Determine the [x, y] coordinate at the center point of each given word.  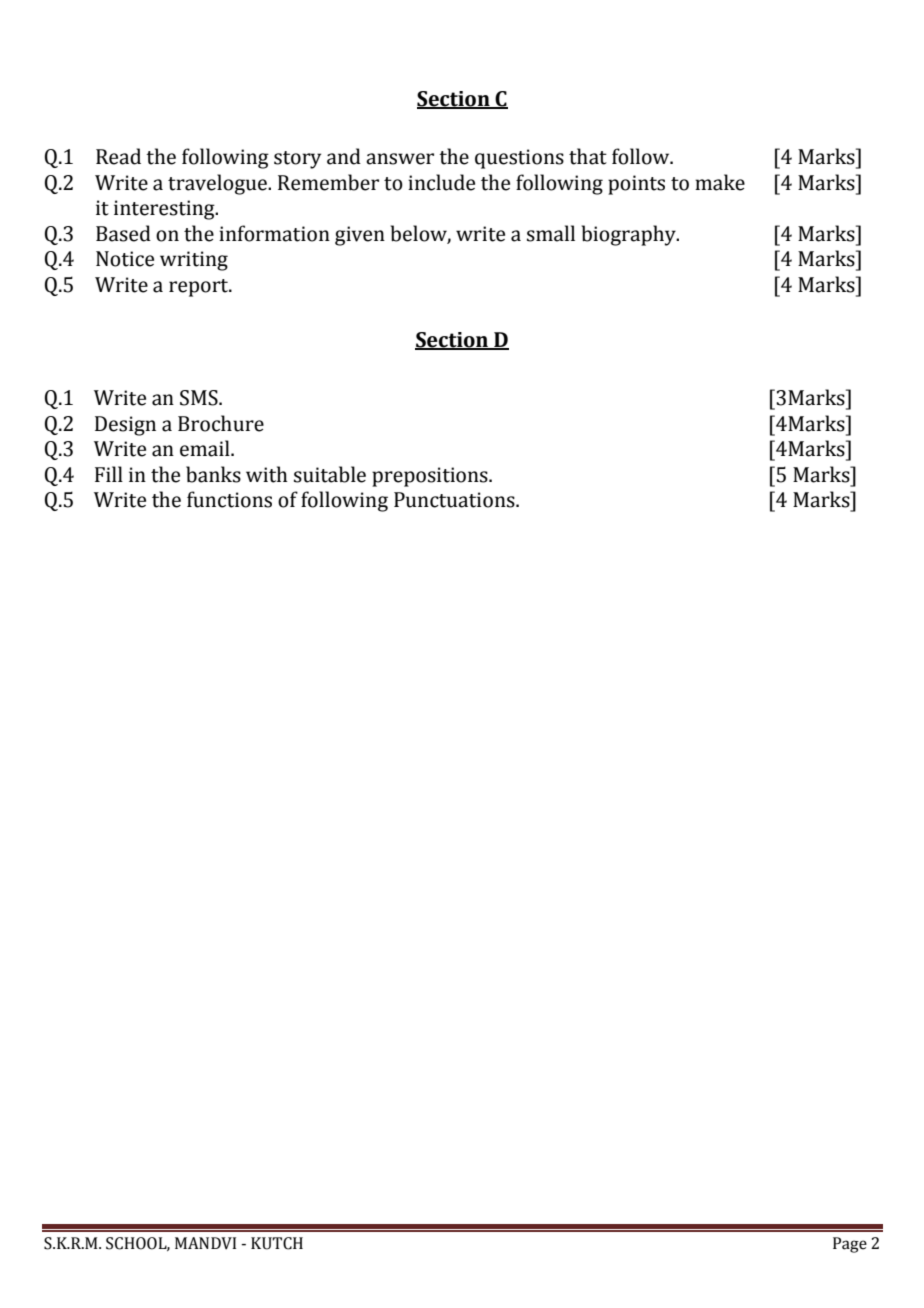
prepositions [431, 477]
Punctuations [455, 500]
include [441, 182]
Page [850, 1245]
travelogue [218, 184]
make [720, 182]
